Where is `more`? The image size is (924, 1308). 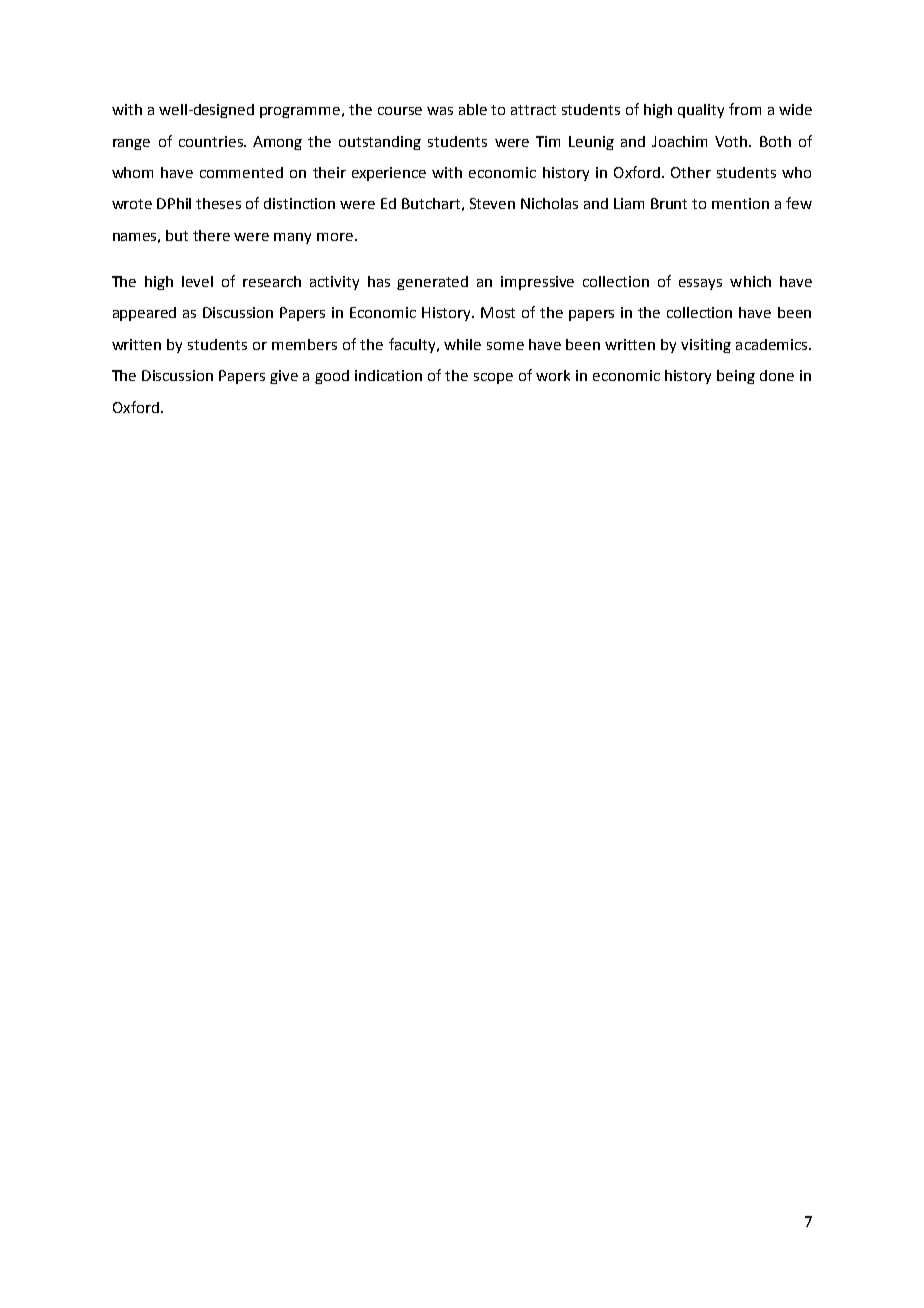 more is located at coordinates (335, 237).
